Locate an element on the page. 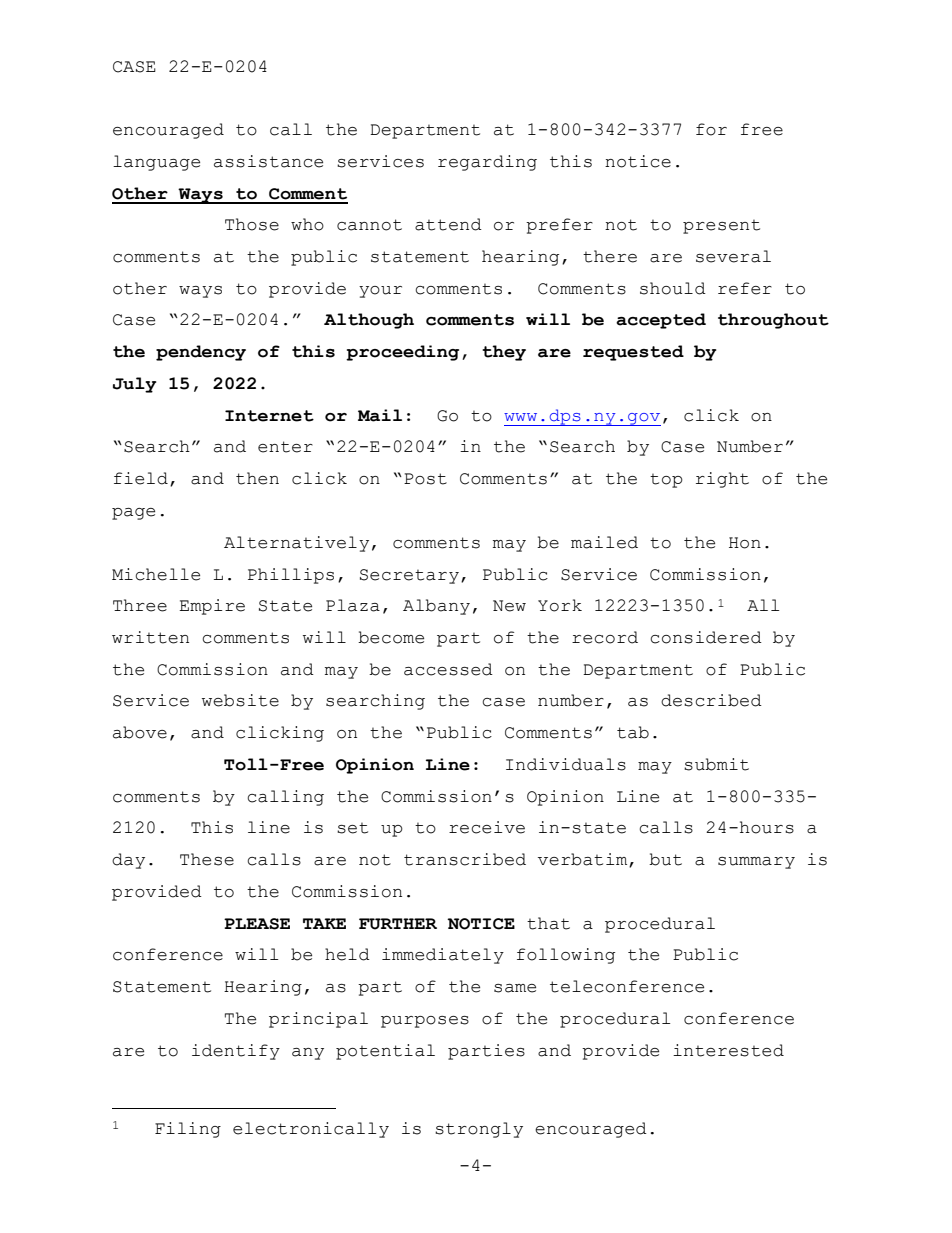 The width and height of the page is (952, 1233). Empire is located at coordinates (212, 607).
